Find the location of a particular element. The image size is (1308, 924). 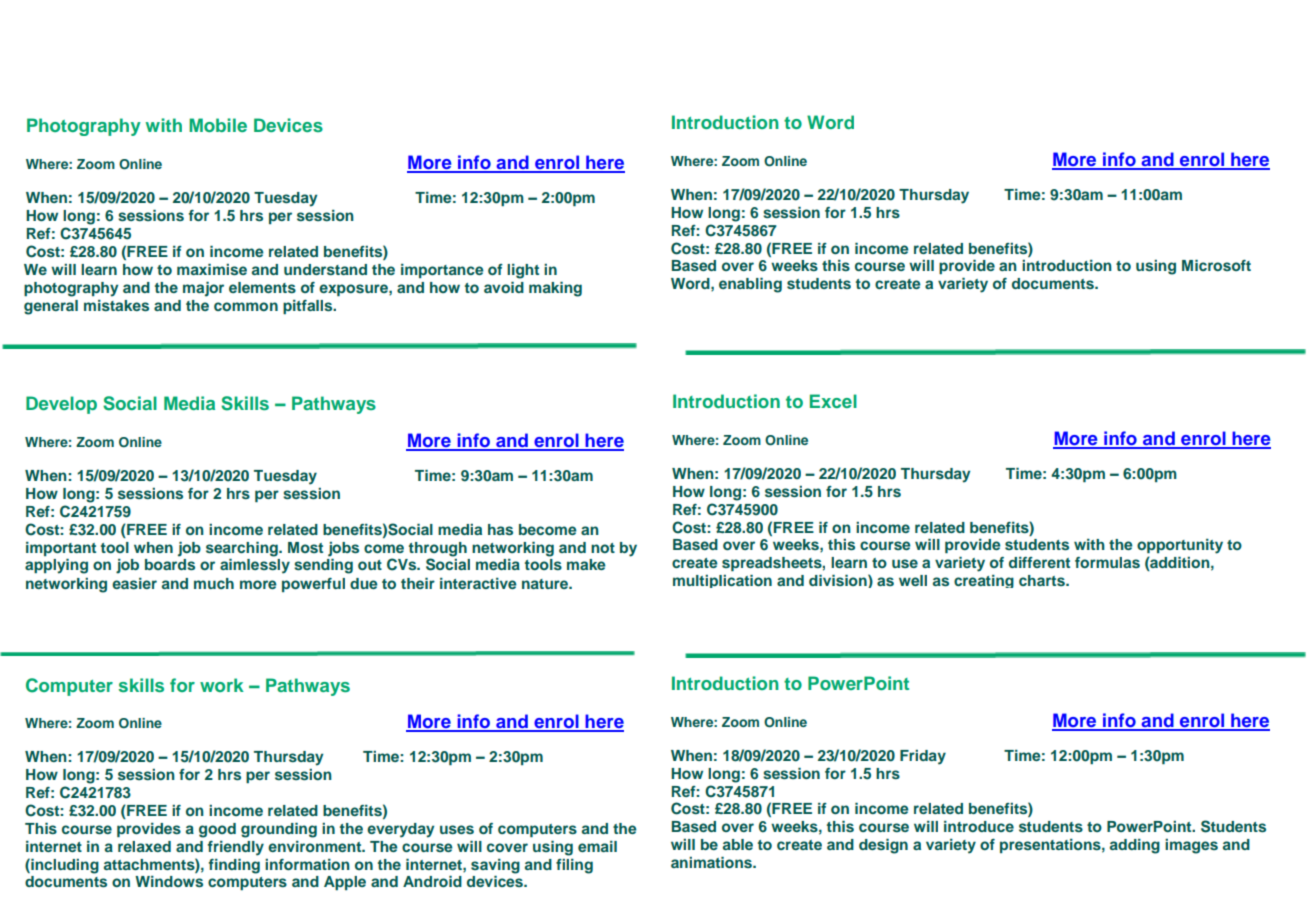

light is located at coordinates (523, 271).
